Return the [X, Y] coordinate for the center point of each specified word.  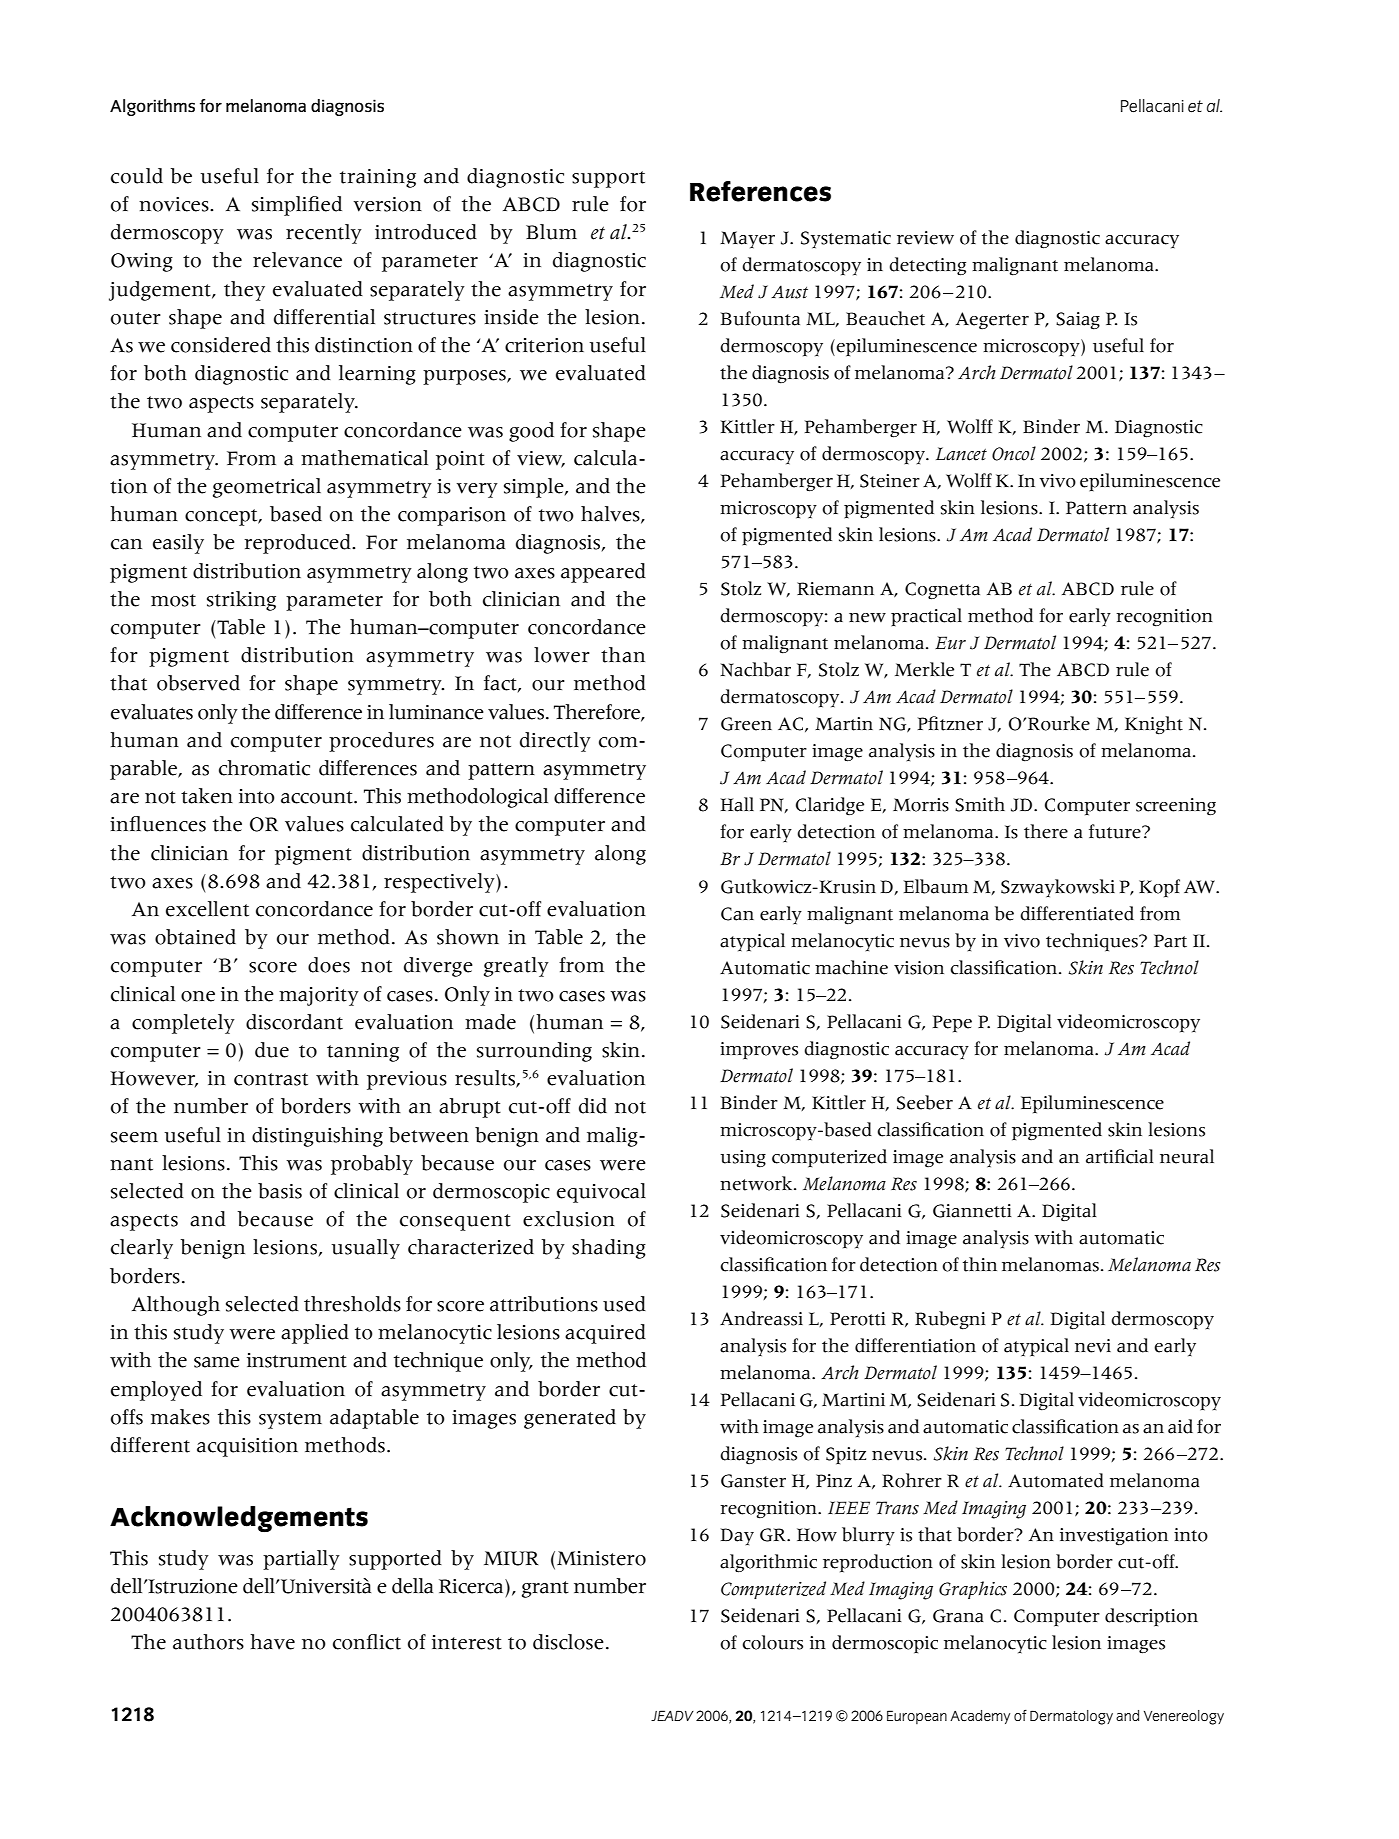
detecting [927, 266]
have [272, 1642]
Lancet [961, 454]
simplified [297, 206]
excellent [207, 909]
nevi [1093, 1346]
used [624, 1304]
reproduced [298, 544]
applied [315, 1334]
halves [611, 515]
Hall [737, 804]
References [760, 191]
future [1116, 831]
